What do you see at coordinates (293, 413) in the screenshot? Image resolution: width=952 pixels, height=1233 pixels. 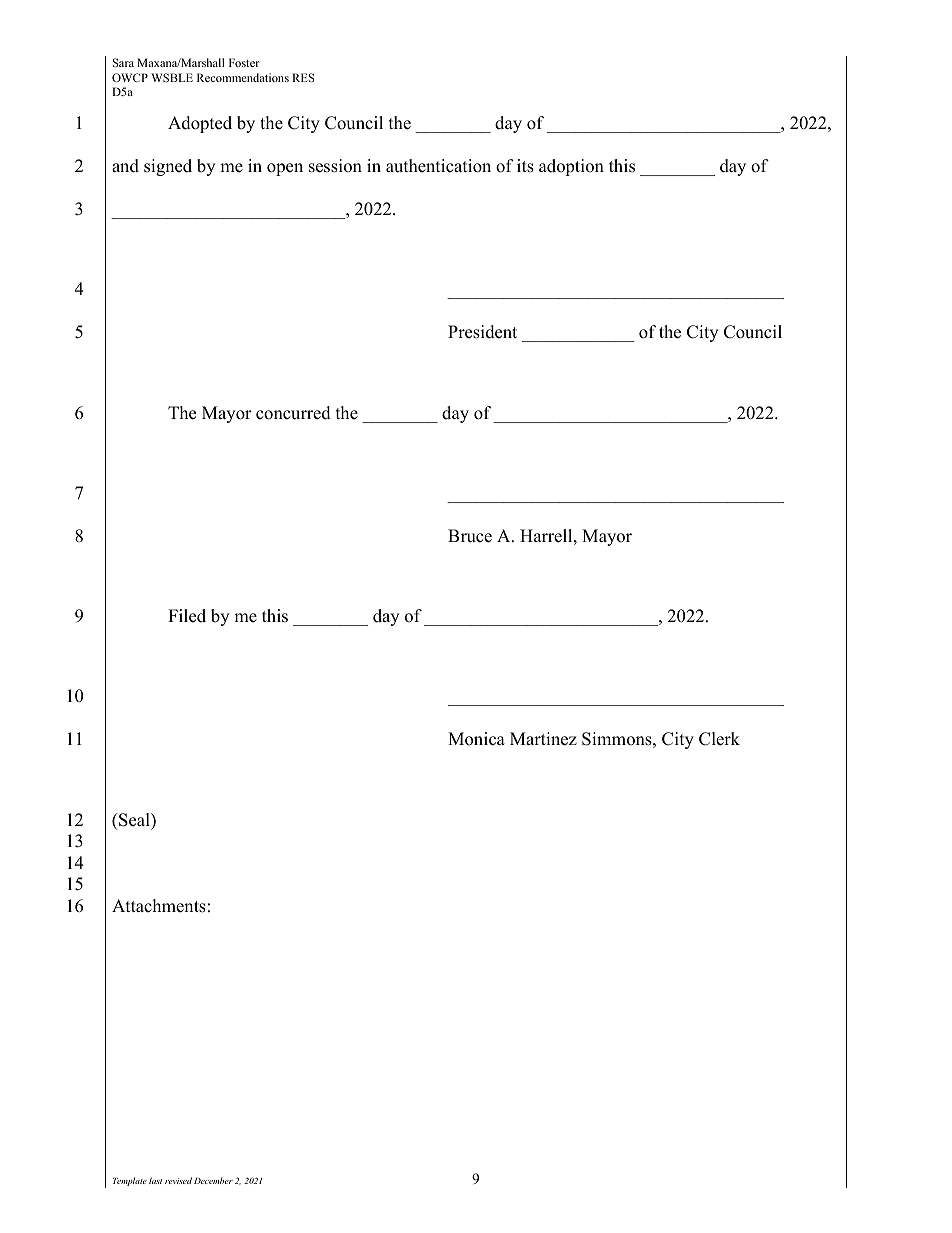 I see `concurred` at bounding box center [293, 413].
